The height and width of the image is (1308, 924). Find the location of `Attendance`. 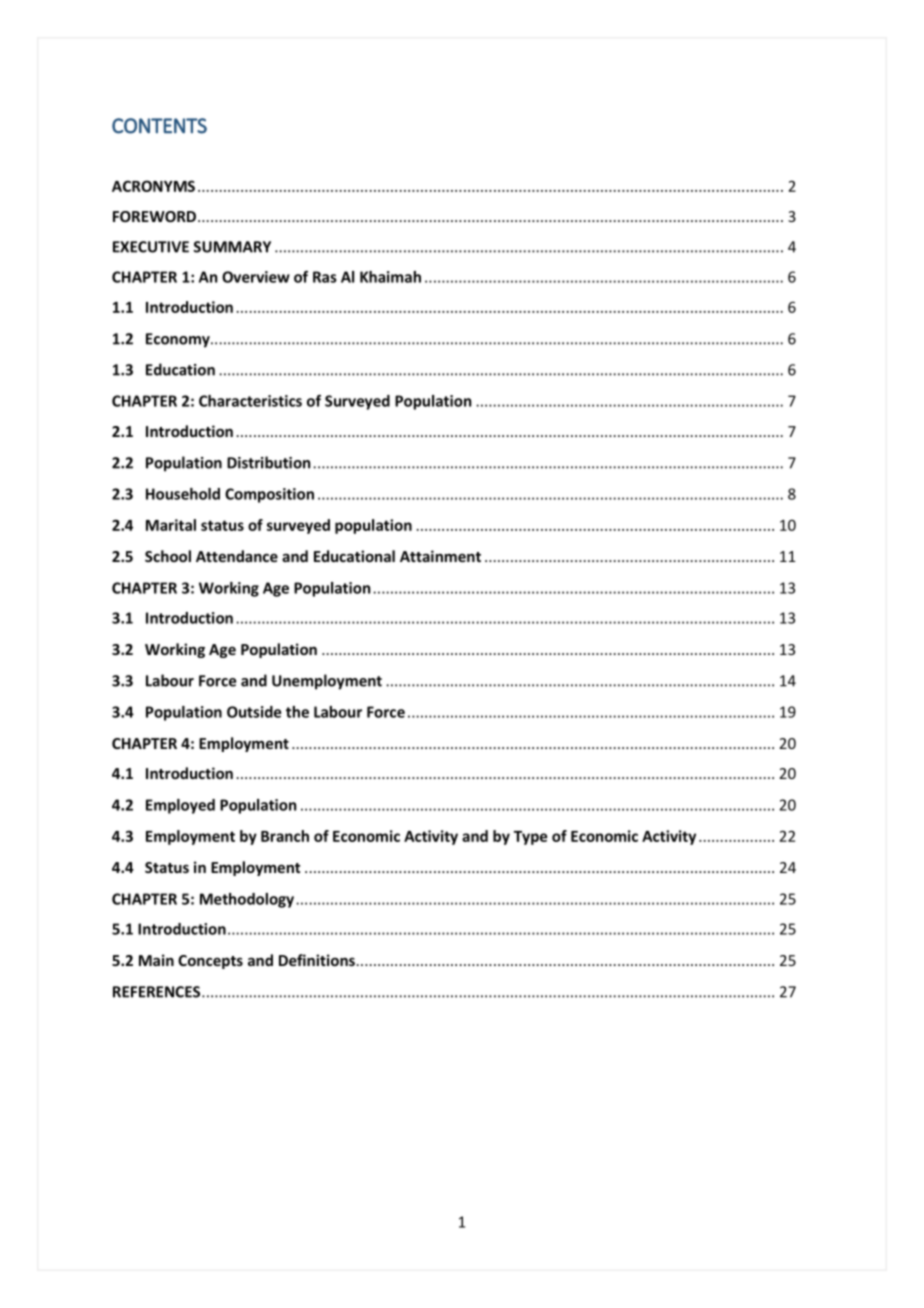

Attendance is located at coordinates (237, 556).
